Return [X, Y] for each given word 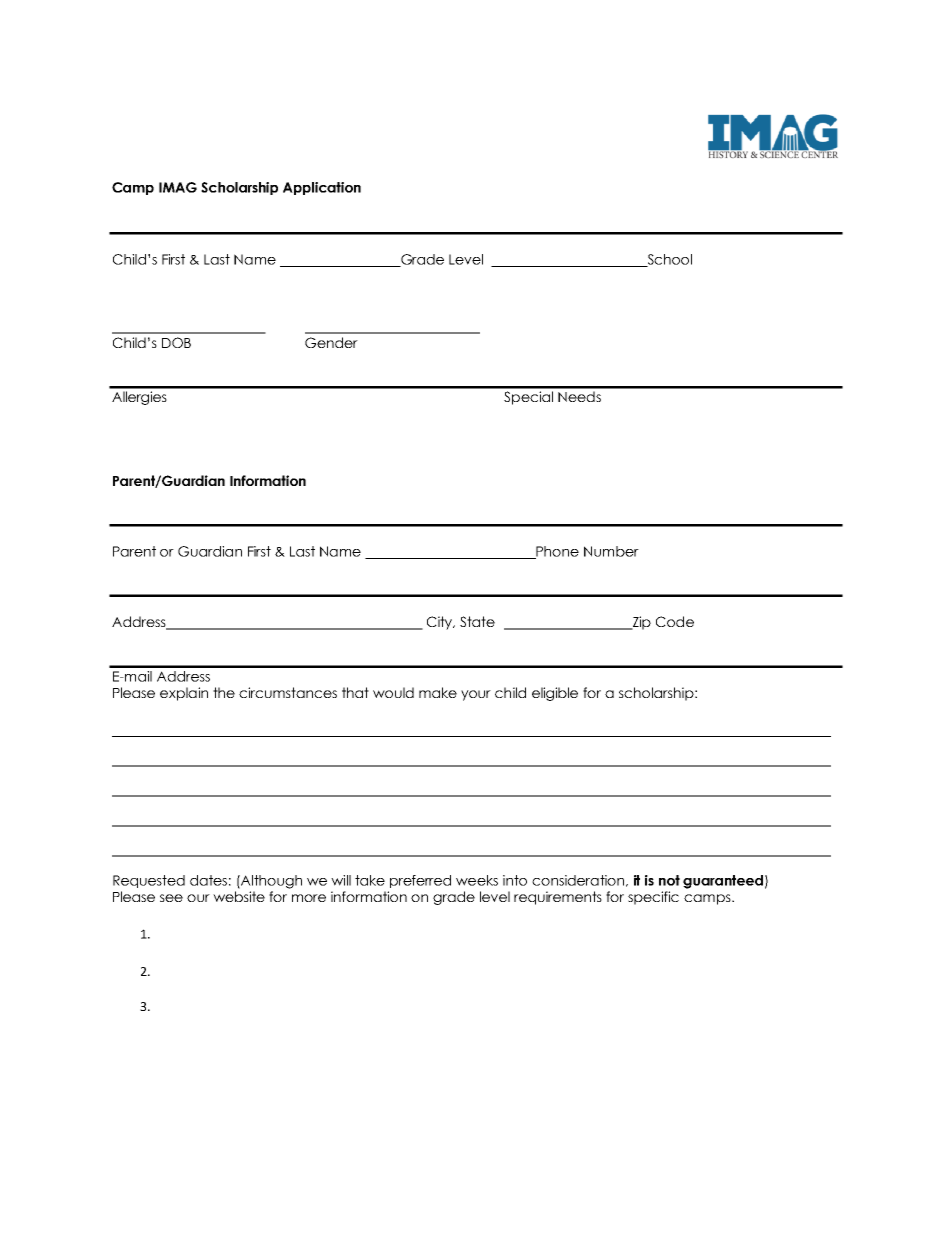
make [438, 692]
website [239, 896]
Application [322, 188]
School [668, 260]
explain [184, 694]
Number [611, 551]
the [224, 692]
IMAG [178, 187]
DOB [176, 342]
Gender [331, 342]
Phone [556, 552]
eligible [555, 694]
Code [675, 621]
